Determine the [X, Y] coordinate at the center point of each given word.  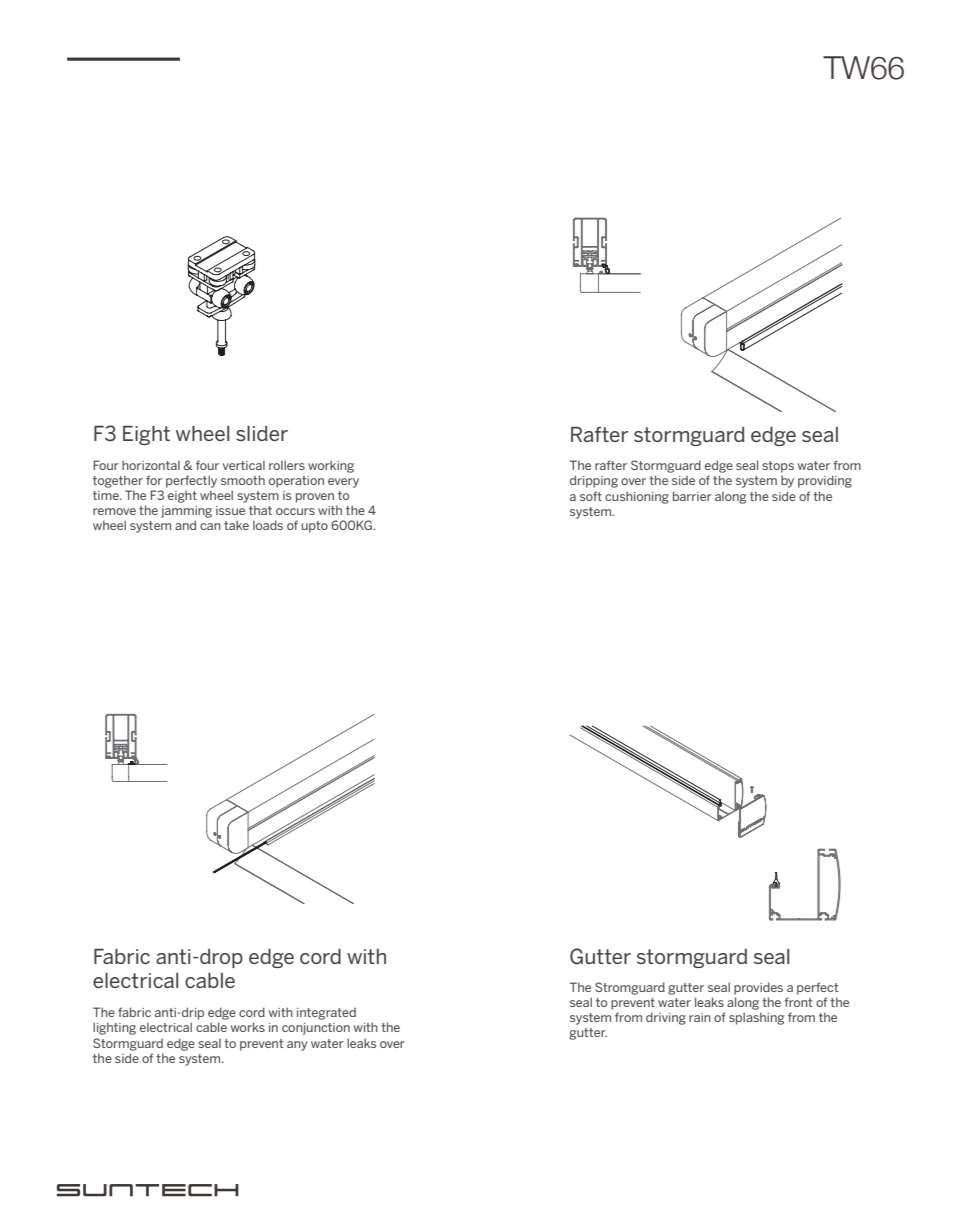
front [798, 1002]
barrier [692, 496]
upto [315, 527]
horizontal [151, 465]
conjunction [316, 1029]
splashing [756, 1018]
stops [778, 467]
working [331, 466]
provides [758, 988]
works [248, 1027]
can [210, 526]
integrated [326, 1014]
